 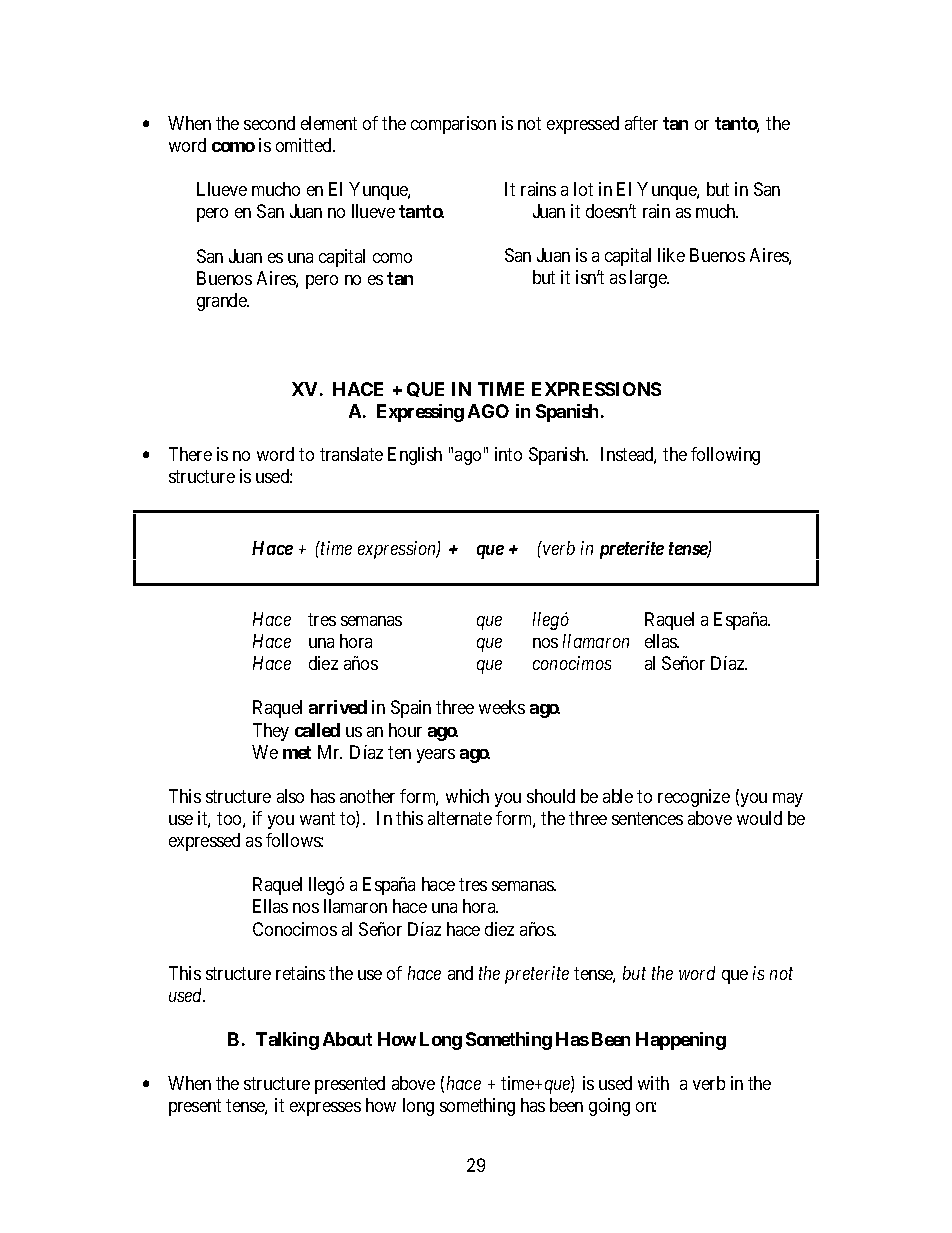 What do you see at coordinates (338, 707) in the screenshot?
I see `arrived` at bounding box center [338, 707].
